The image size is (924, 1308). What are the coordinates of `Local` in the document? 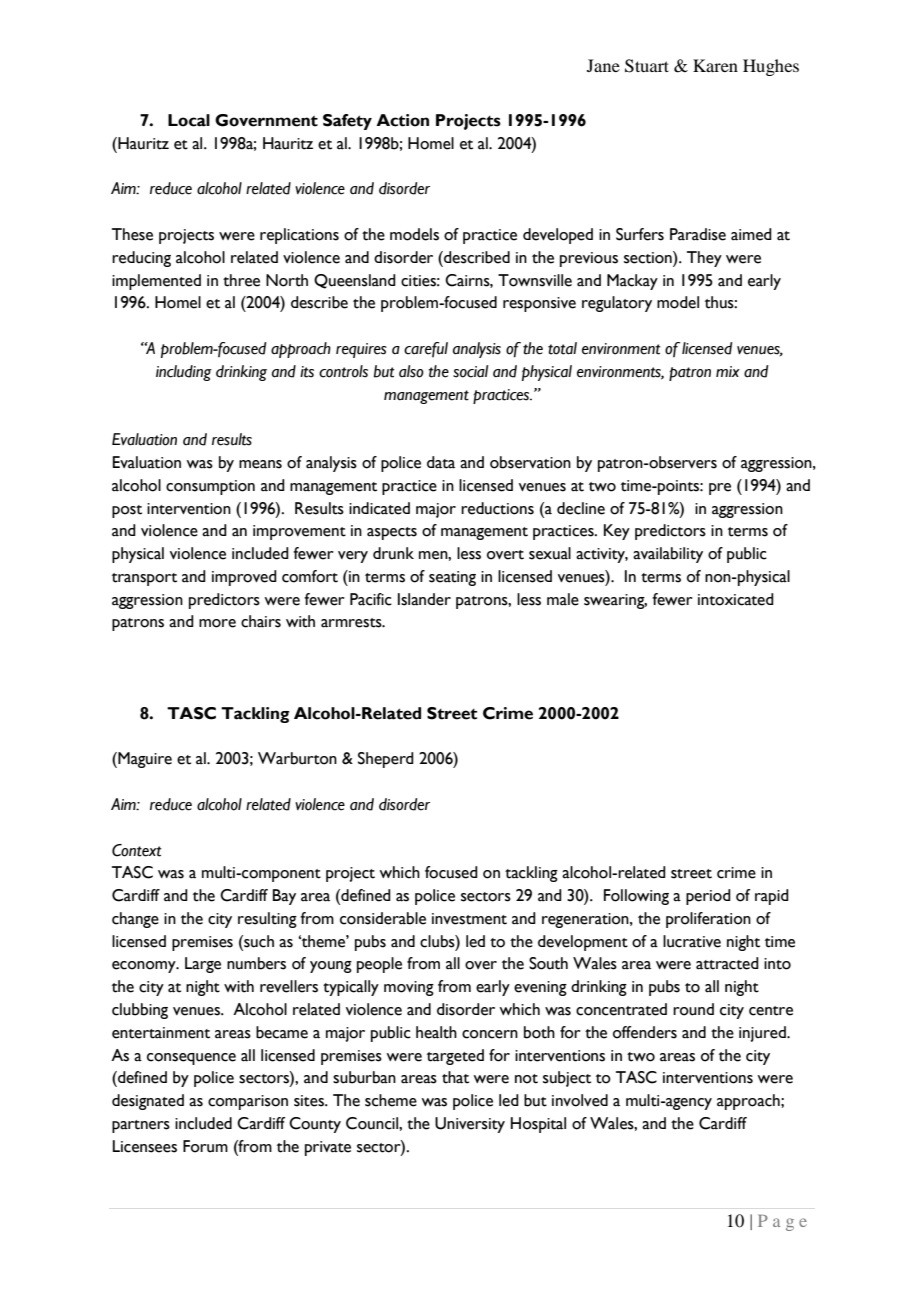 It's located at (189, 120).
